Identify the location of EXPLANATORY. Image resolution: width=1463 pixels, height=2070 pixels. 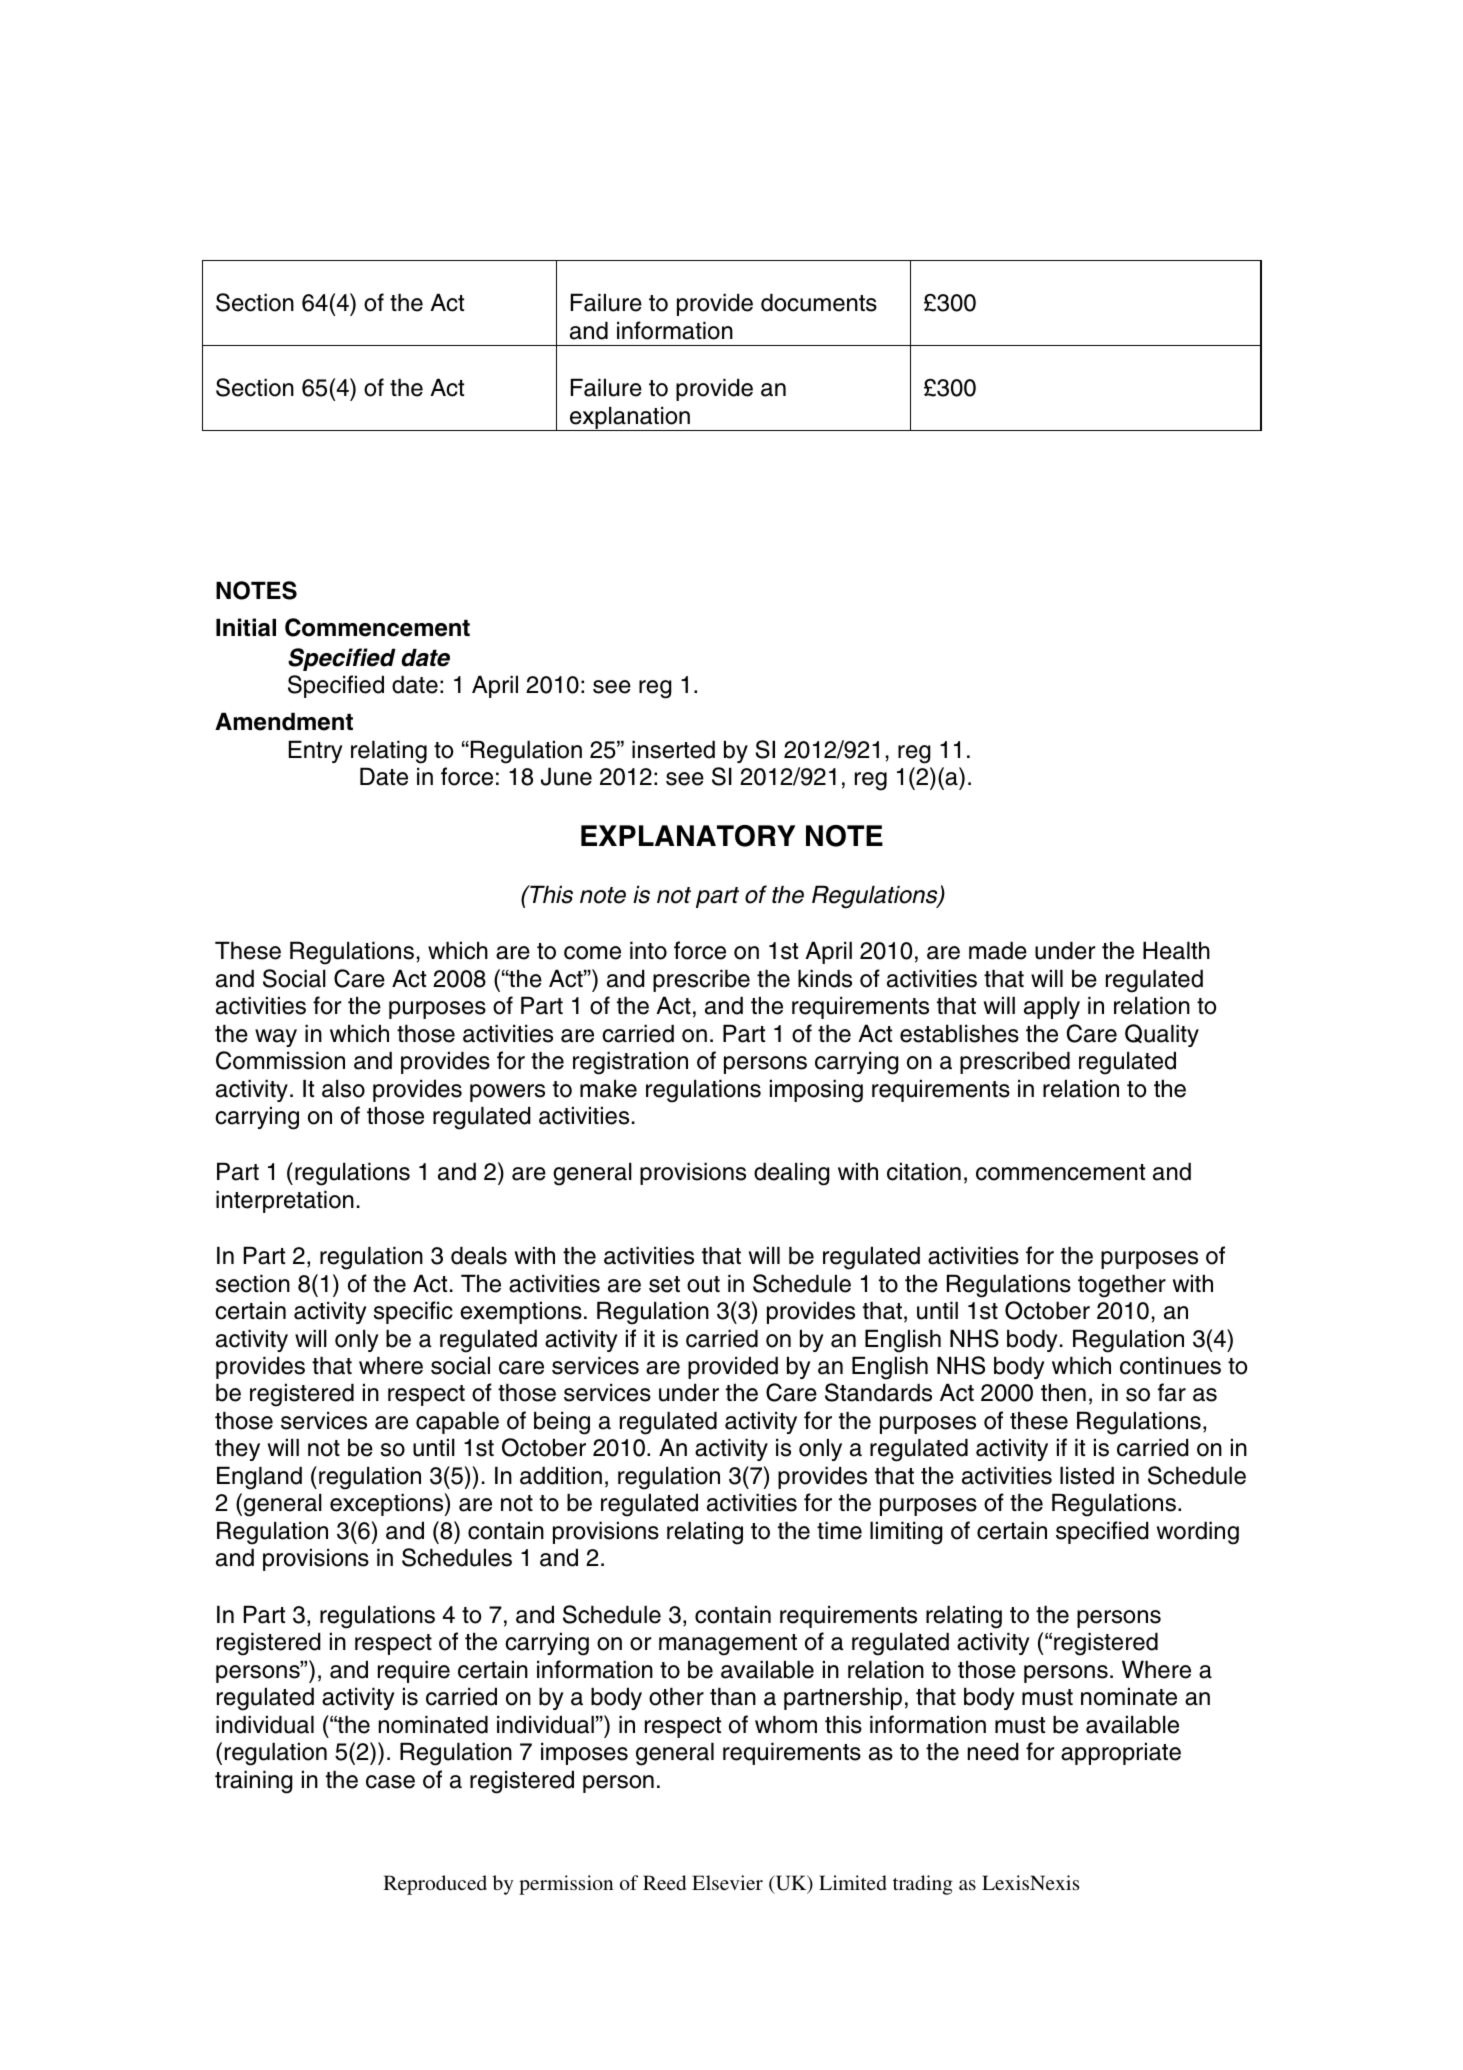
(688, 836).
